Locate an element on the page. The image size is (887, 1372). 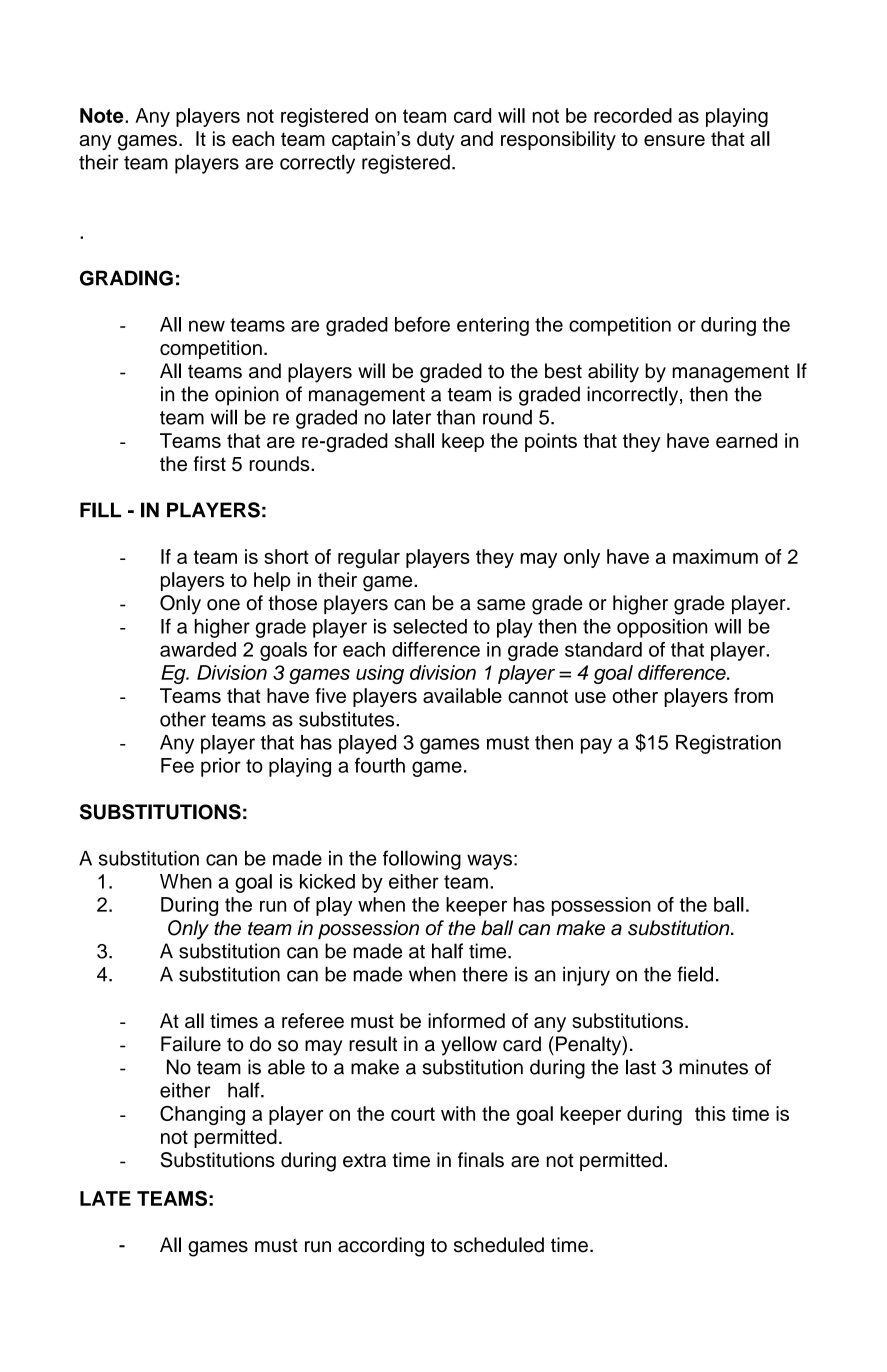
ensure is located at coordinates (674, 140).
